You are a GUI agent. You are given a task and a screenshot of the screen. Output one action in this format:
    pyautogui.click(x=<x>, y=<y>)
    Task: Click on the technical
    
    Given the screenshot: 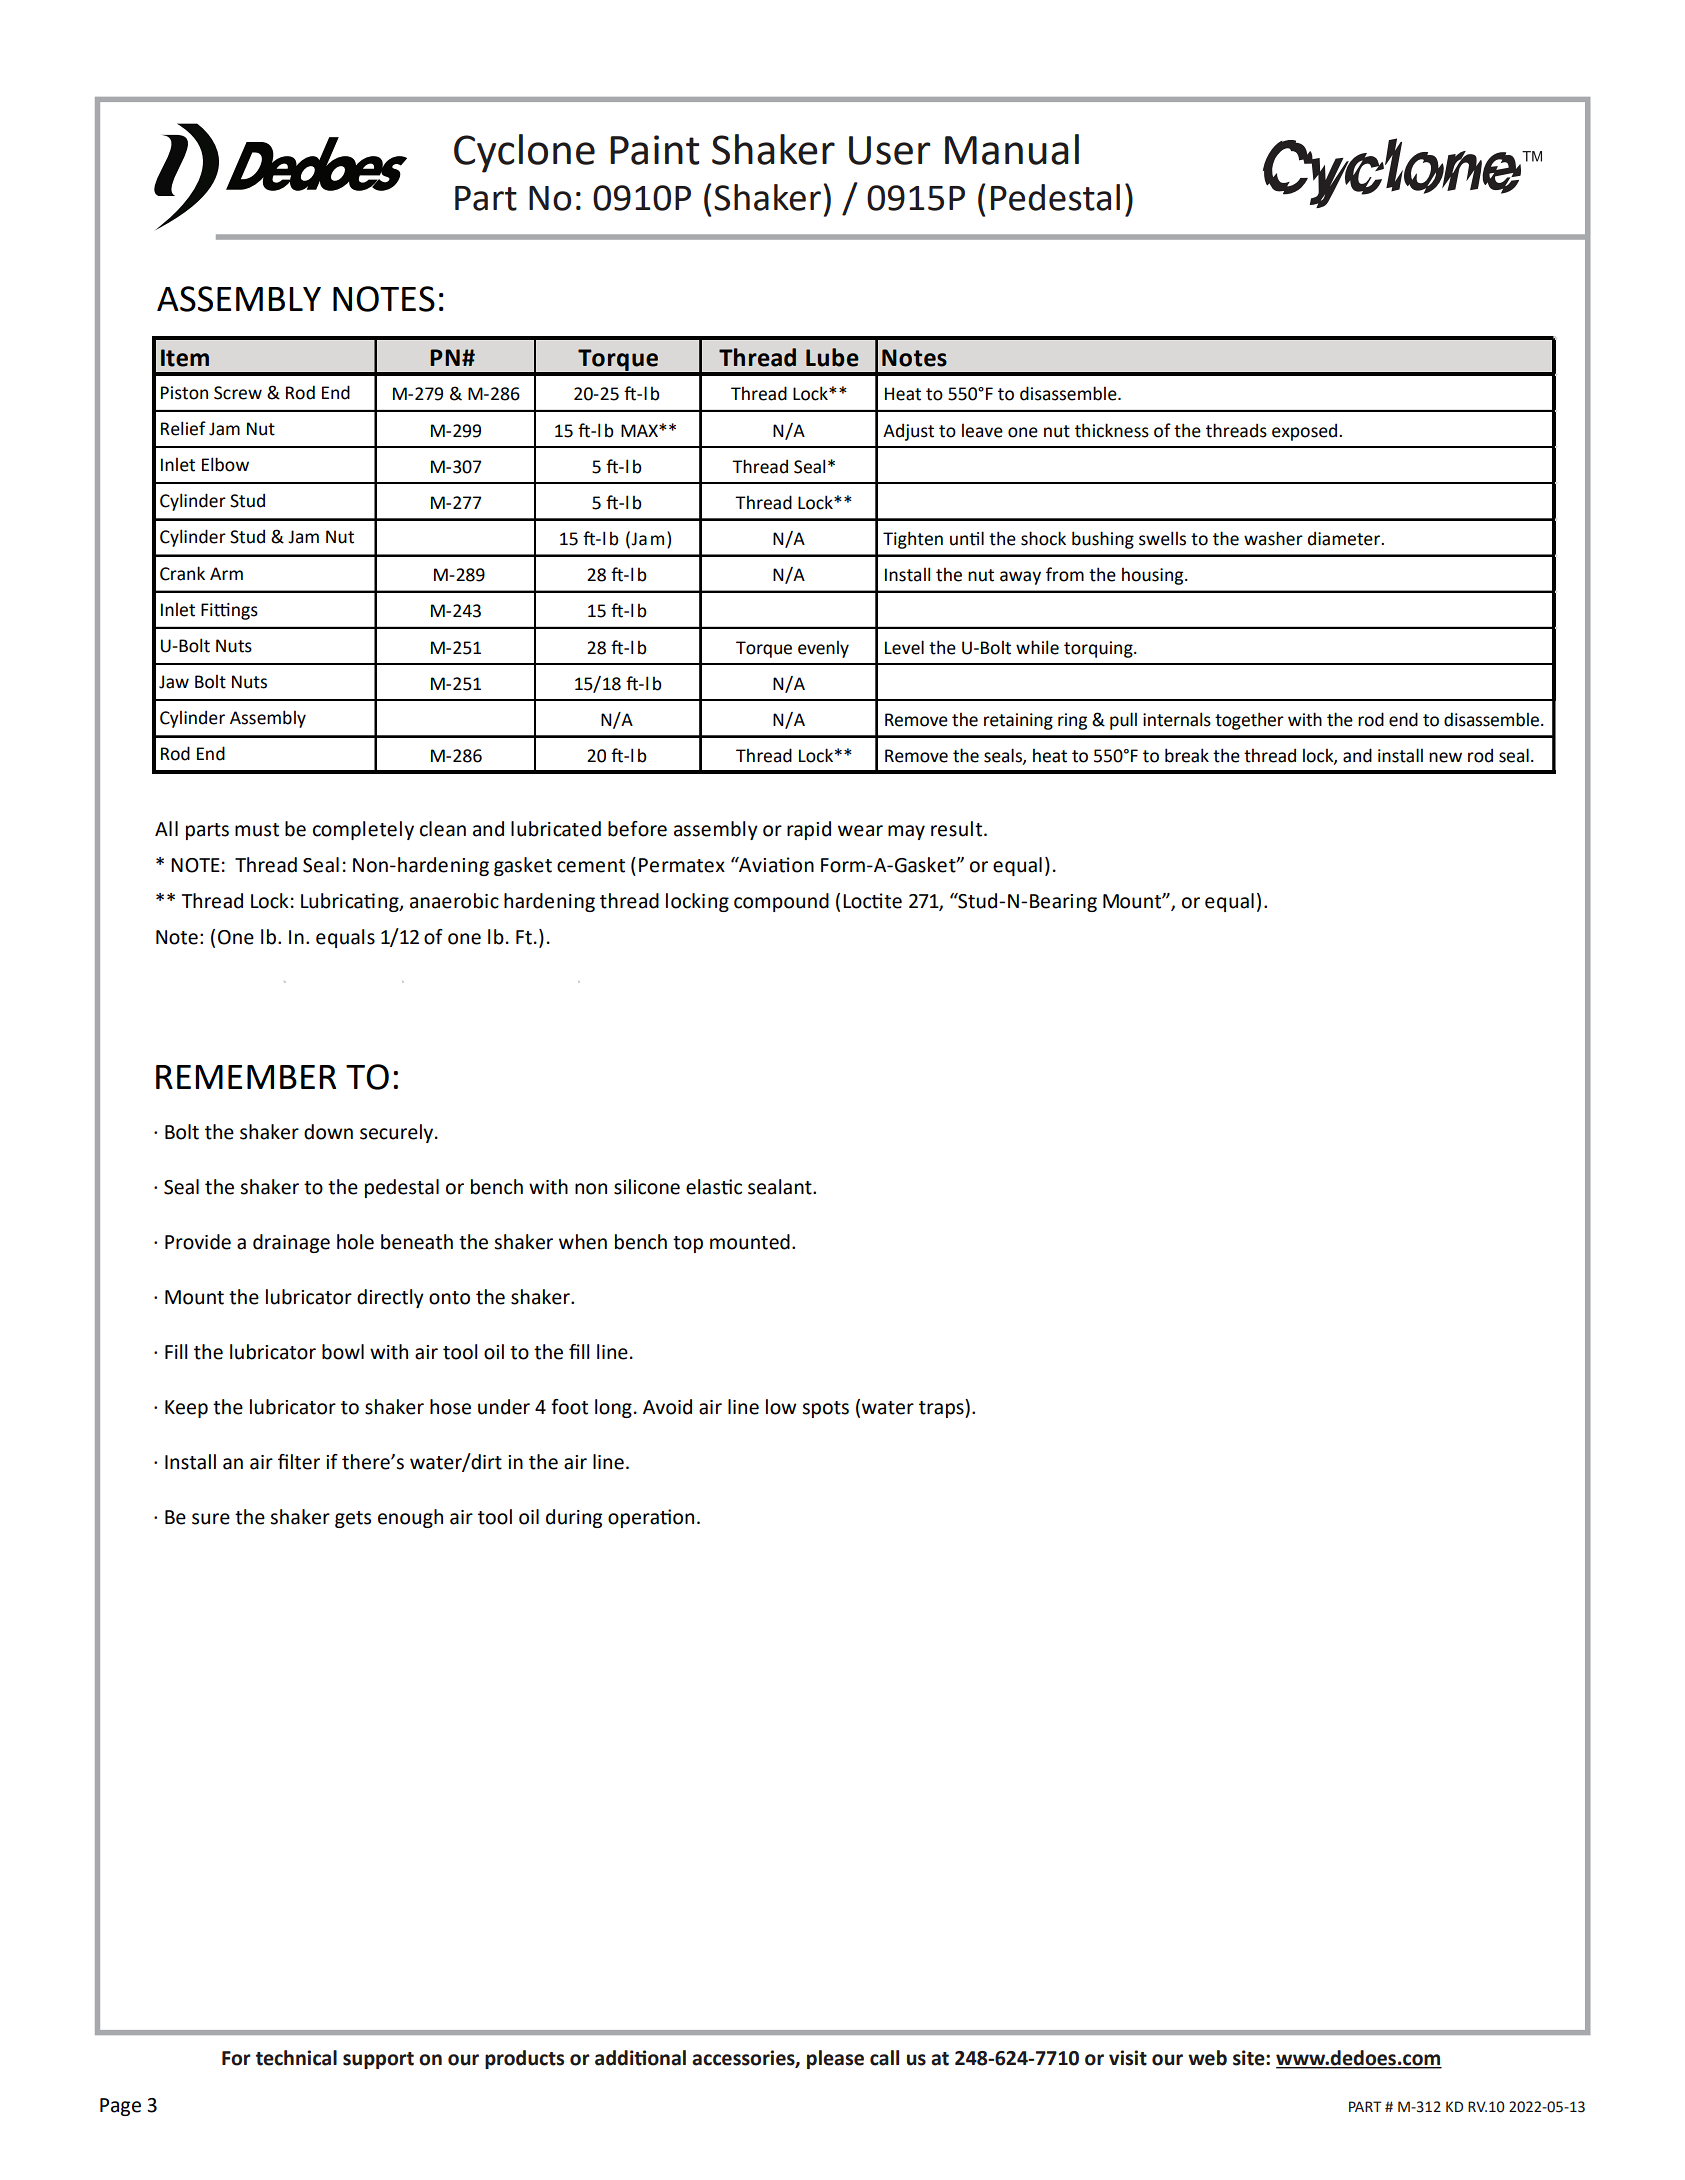 What is the action you would take?
    pyautogui.click(x=296, y=2058)
